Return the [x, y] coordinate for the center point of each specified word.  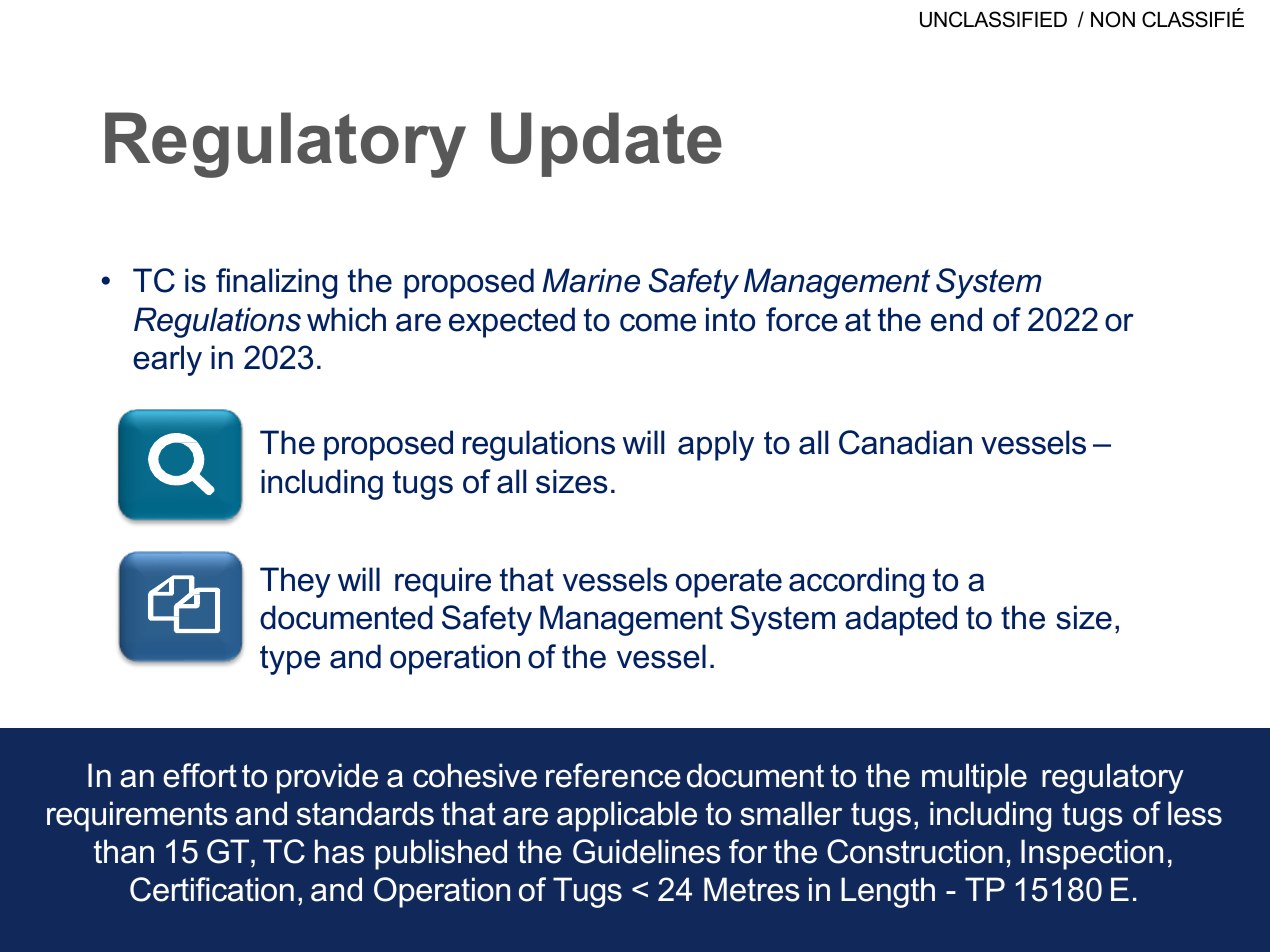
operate [729, 583]
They [295, 582]
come [658, 322]
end [956, 319]
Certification [212, 889]
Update [606, 144]
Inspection [1092, 854]
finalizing [276, 283]
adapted [901, 620]
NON [1113, 19]
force [802, 319]
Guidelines [646, 851]
